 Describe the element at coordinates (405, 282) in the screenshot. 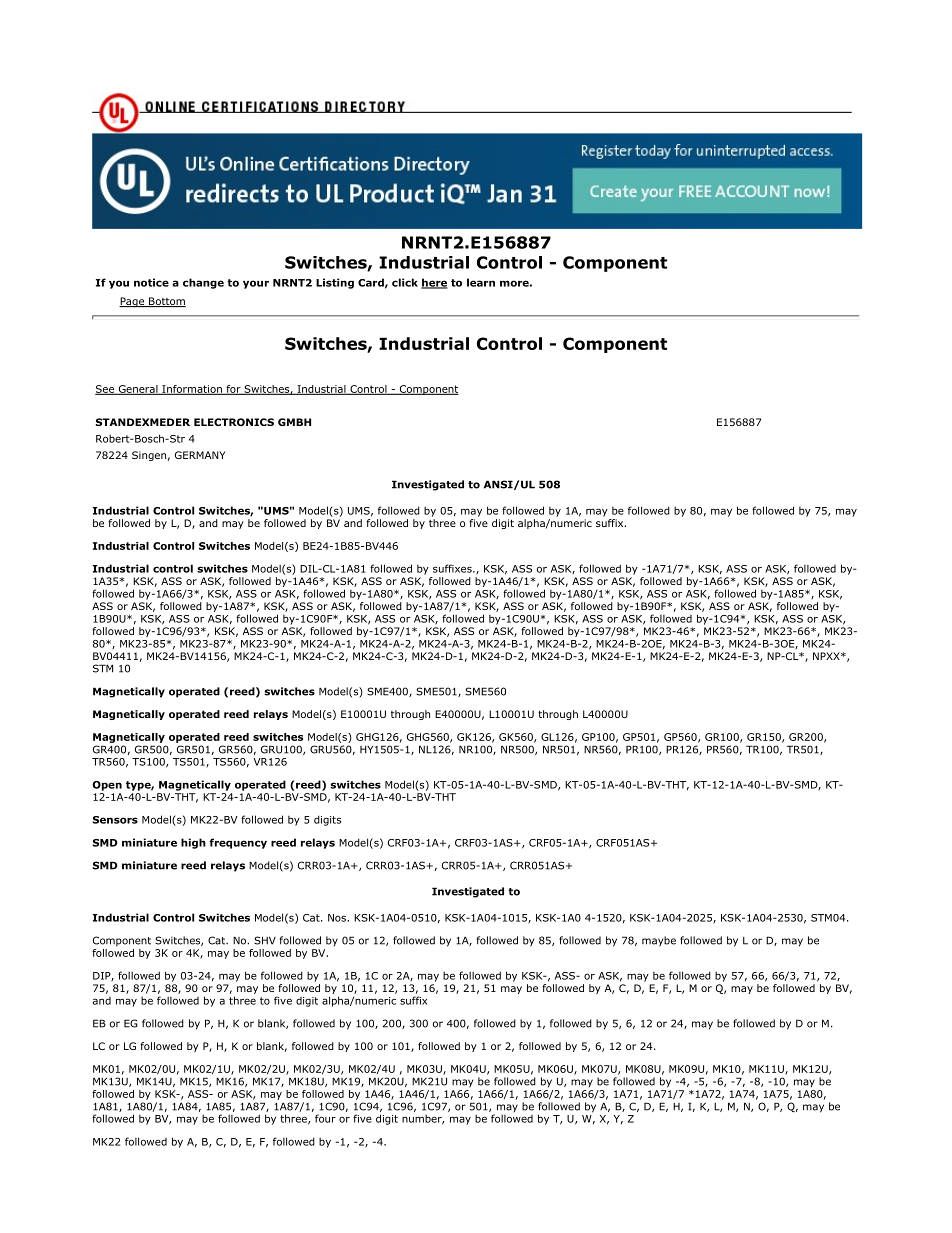

I see `click` at that location.
